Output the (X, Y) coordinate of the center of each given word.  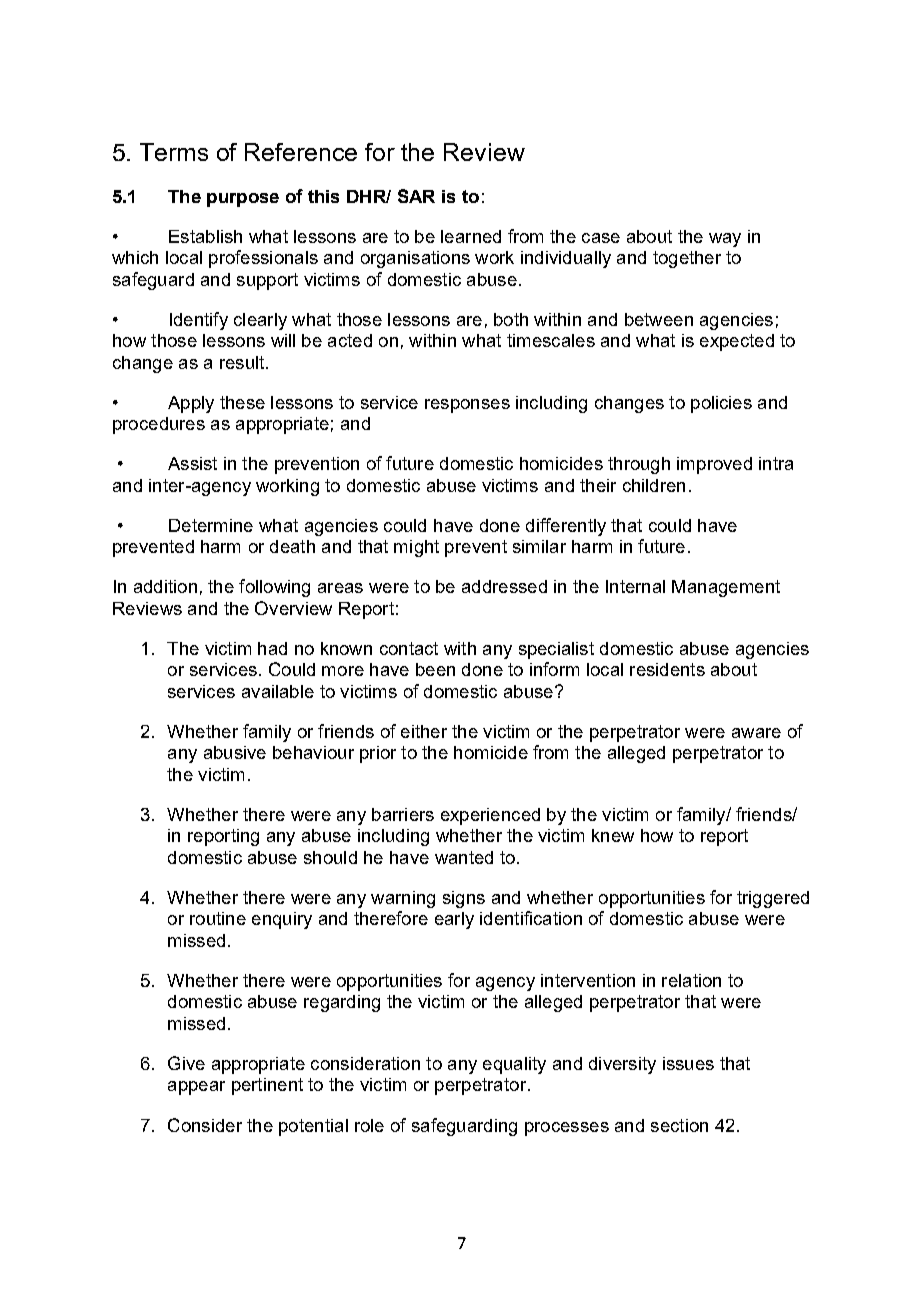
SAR (416, 196)
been (435, 669)
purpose (243, 200)
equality (514, 1065)
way (725, 240)
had (272, 648)
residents (667, 669)
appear (196, 1088)
